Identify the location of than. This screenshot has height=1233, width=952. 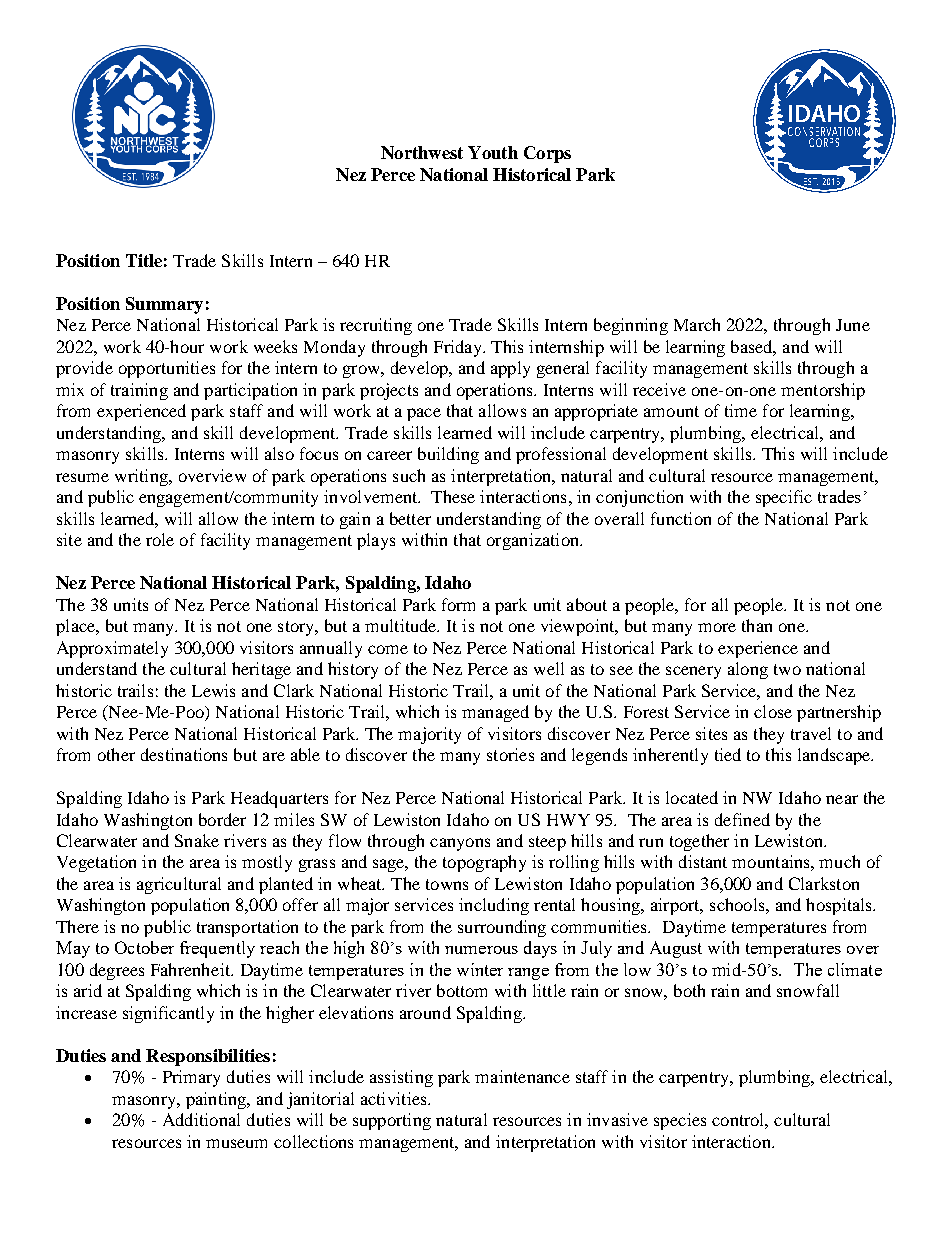
(757, 625).
